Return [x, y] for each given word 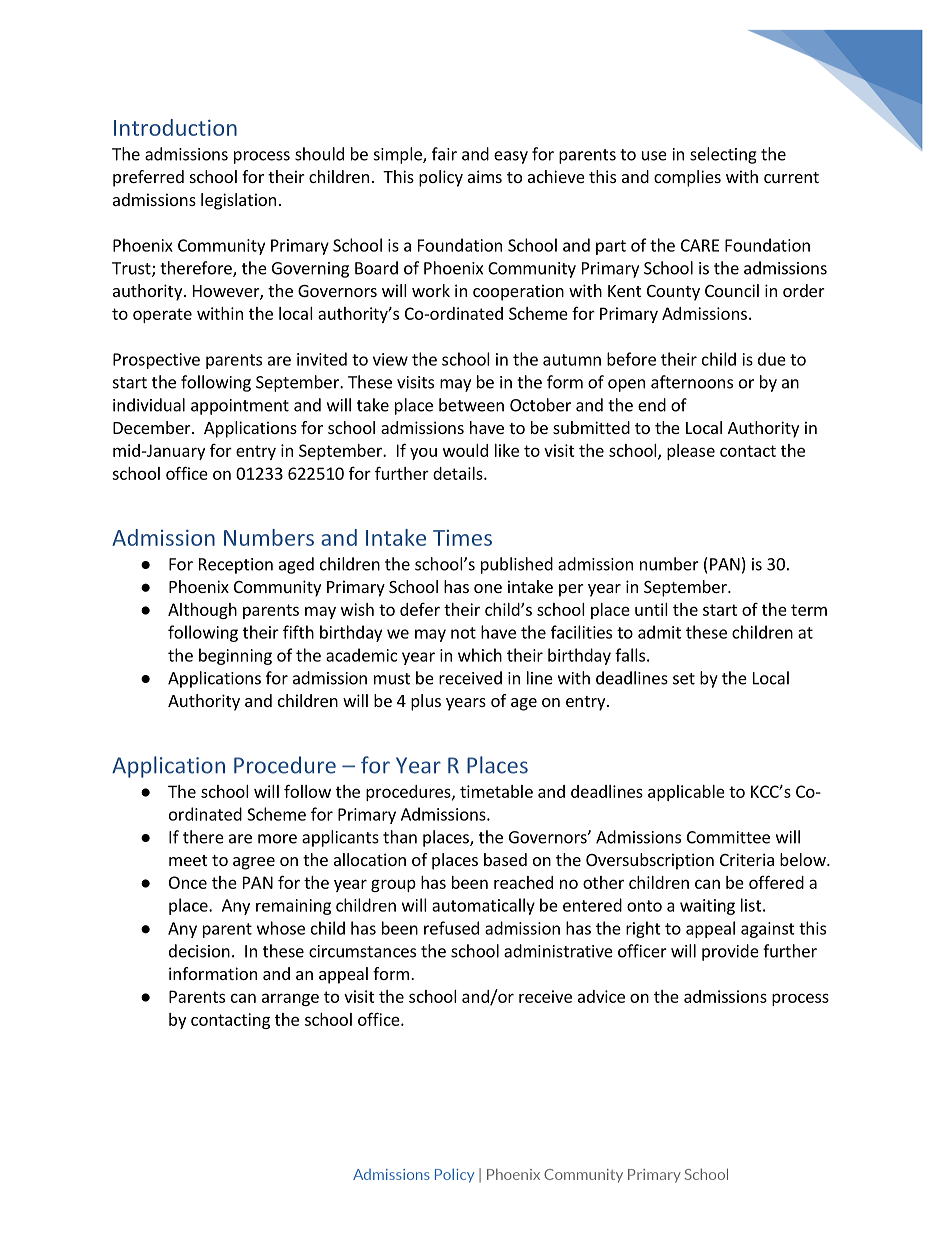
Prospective [156, 361]
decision [199, 951]
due [772, 359]
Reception [236, 566]
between [471, 405]
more [277, 839]
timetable [496, 791]
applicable [686, 793]
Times [462, 538]
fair [444, 154]
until [651, 609]
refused [451, 928]
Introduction [175, 127]
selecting [723, 155]
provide [730, 952]
